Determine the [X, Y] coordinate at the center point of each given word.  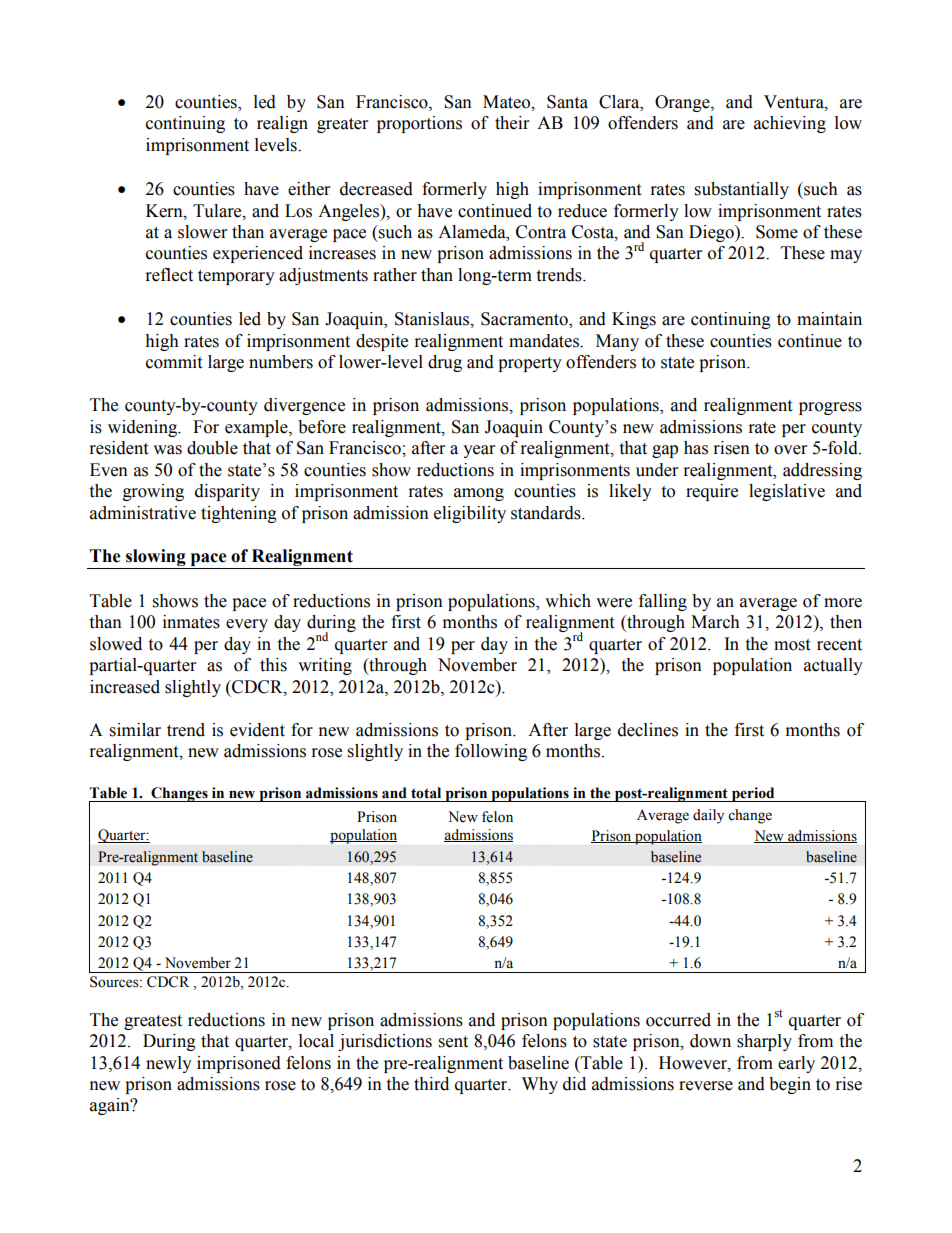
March [715, 622]
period [753, 794]
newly [169, 1064]
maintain [829, 319]
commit [174, 362]
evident [257, 730]
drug [445, 363]
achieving [790, 124]
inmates [191, 622]
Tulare [218, 211]
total [426, 793]
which [568, 601]
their [512, 123]
